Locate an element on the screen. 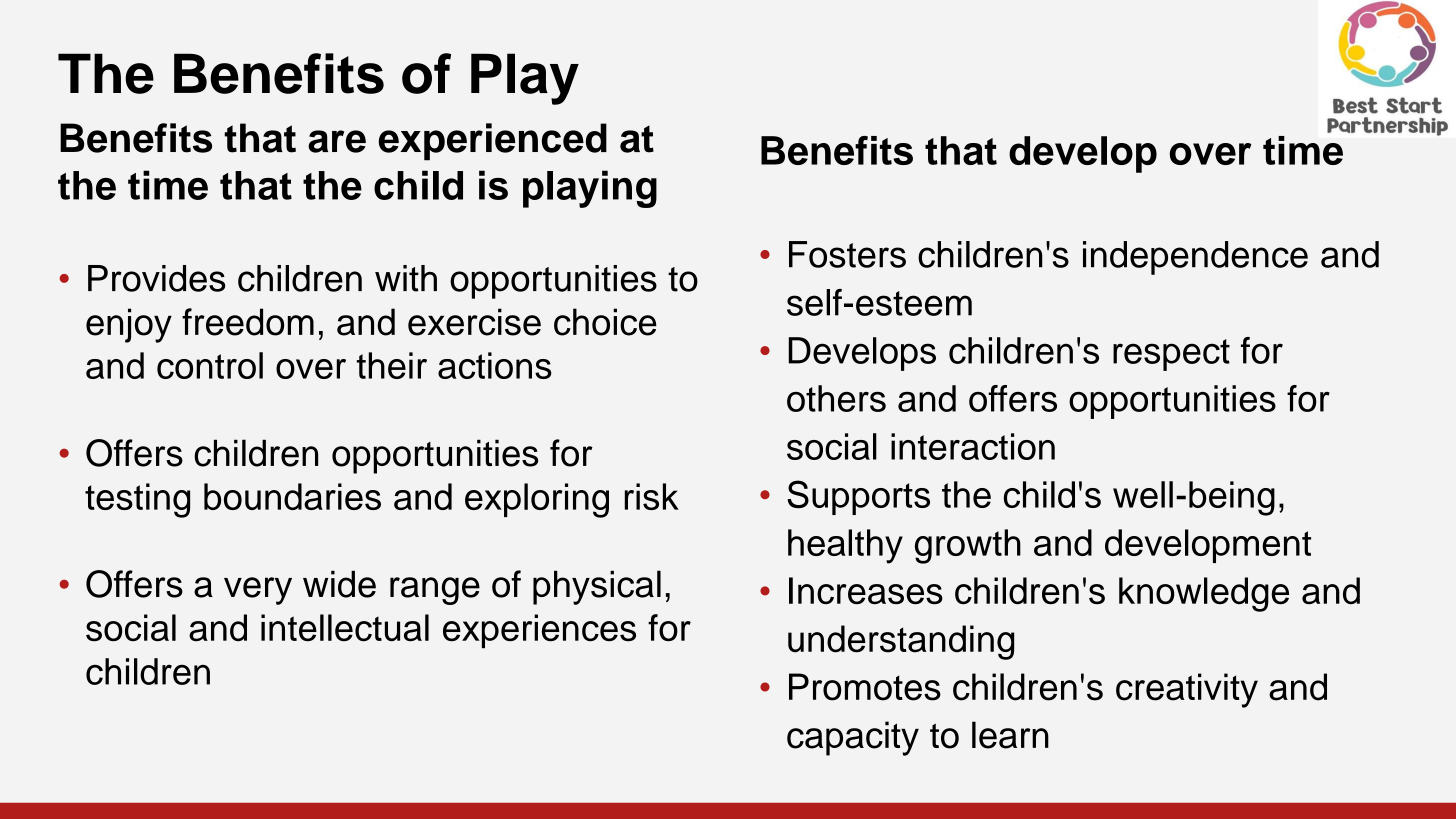  learn is located at coordinates (1010, 735).
